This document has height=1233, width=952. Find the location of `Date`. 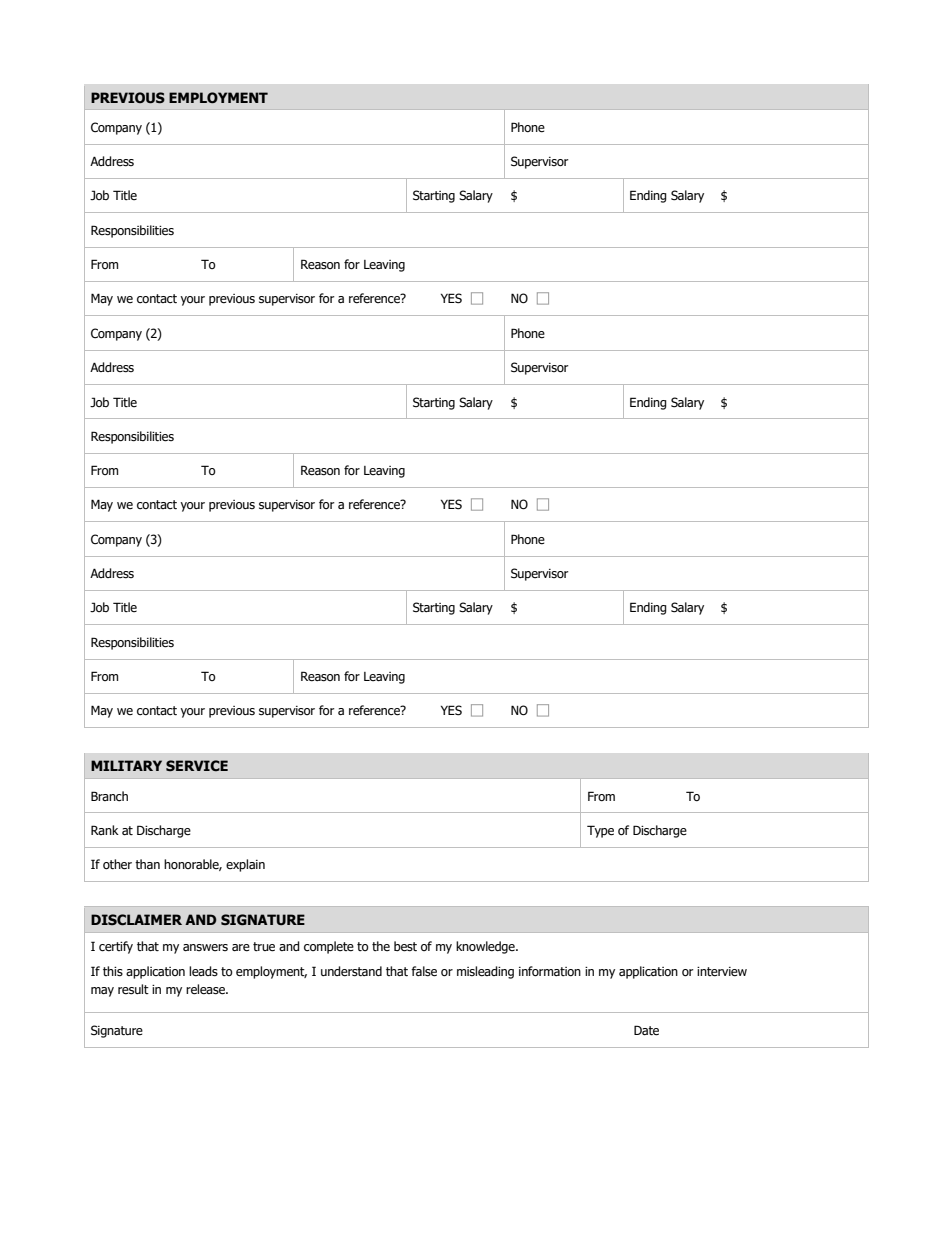

Date is located at coordinates (646, 1030).
